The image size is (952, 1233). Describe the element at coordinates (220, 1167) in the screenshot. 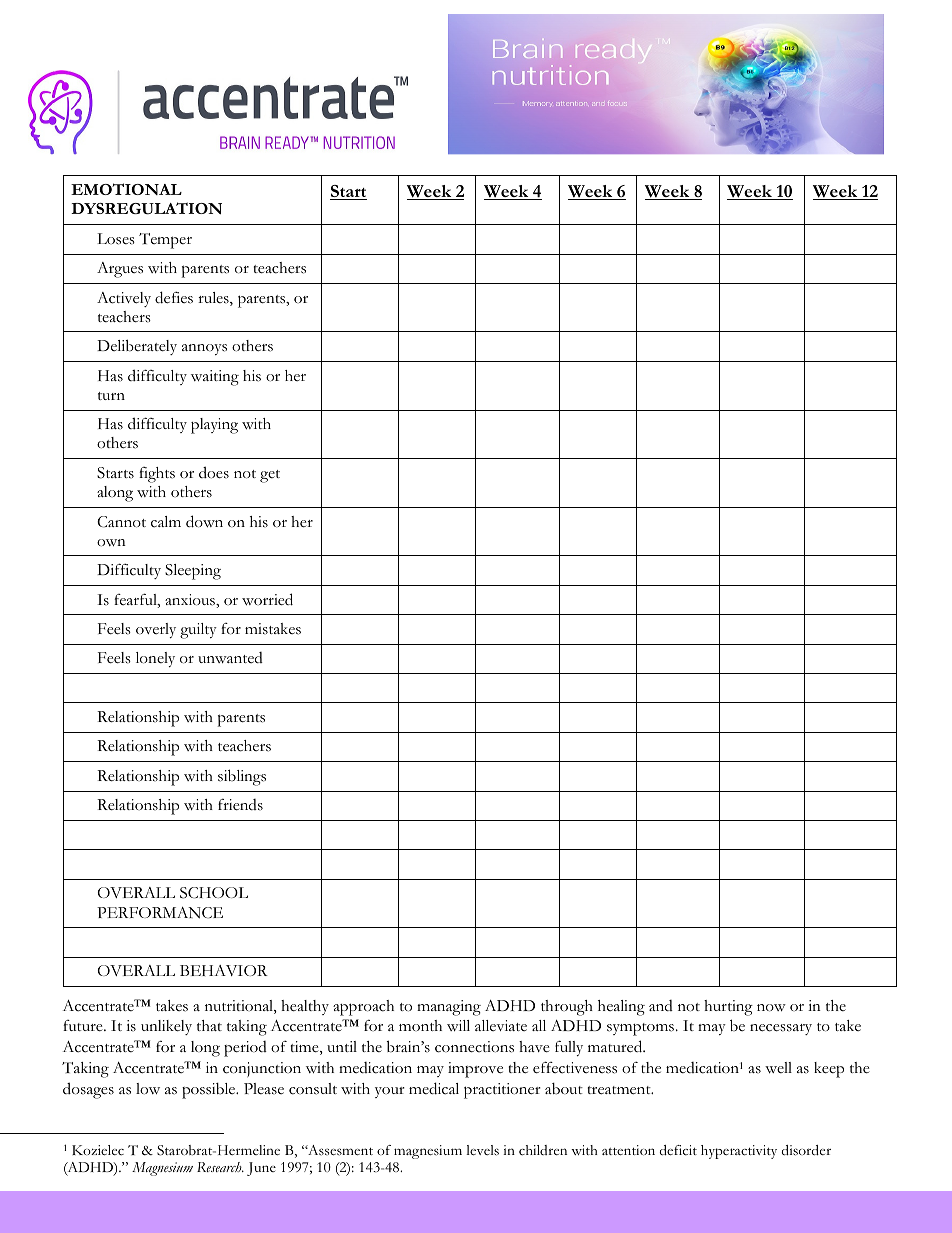

I see `Research` at that location.
